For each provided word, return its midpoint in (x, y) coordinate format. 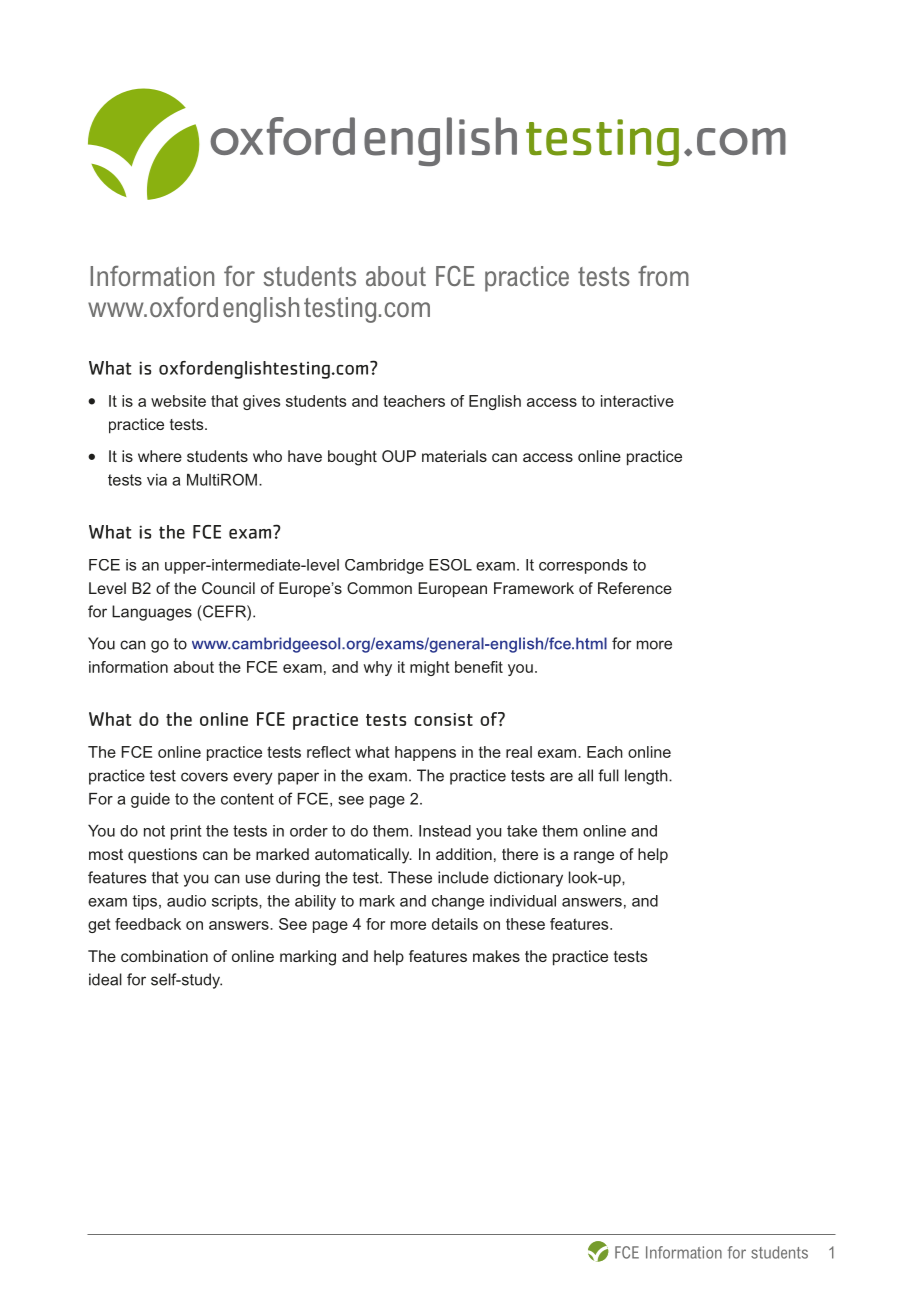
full (608, 775)
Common (379, 588)
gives (261, 402)
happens (425, 753)
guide (150, 800)
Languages (152, 613)
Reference (635, 588)
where (160, 456)
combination (164, 956)
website (178, 401)
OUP (399, 456)
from (663, 276)
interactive (637, 401)
